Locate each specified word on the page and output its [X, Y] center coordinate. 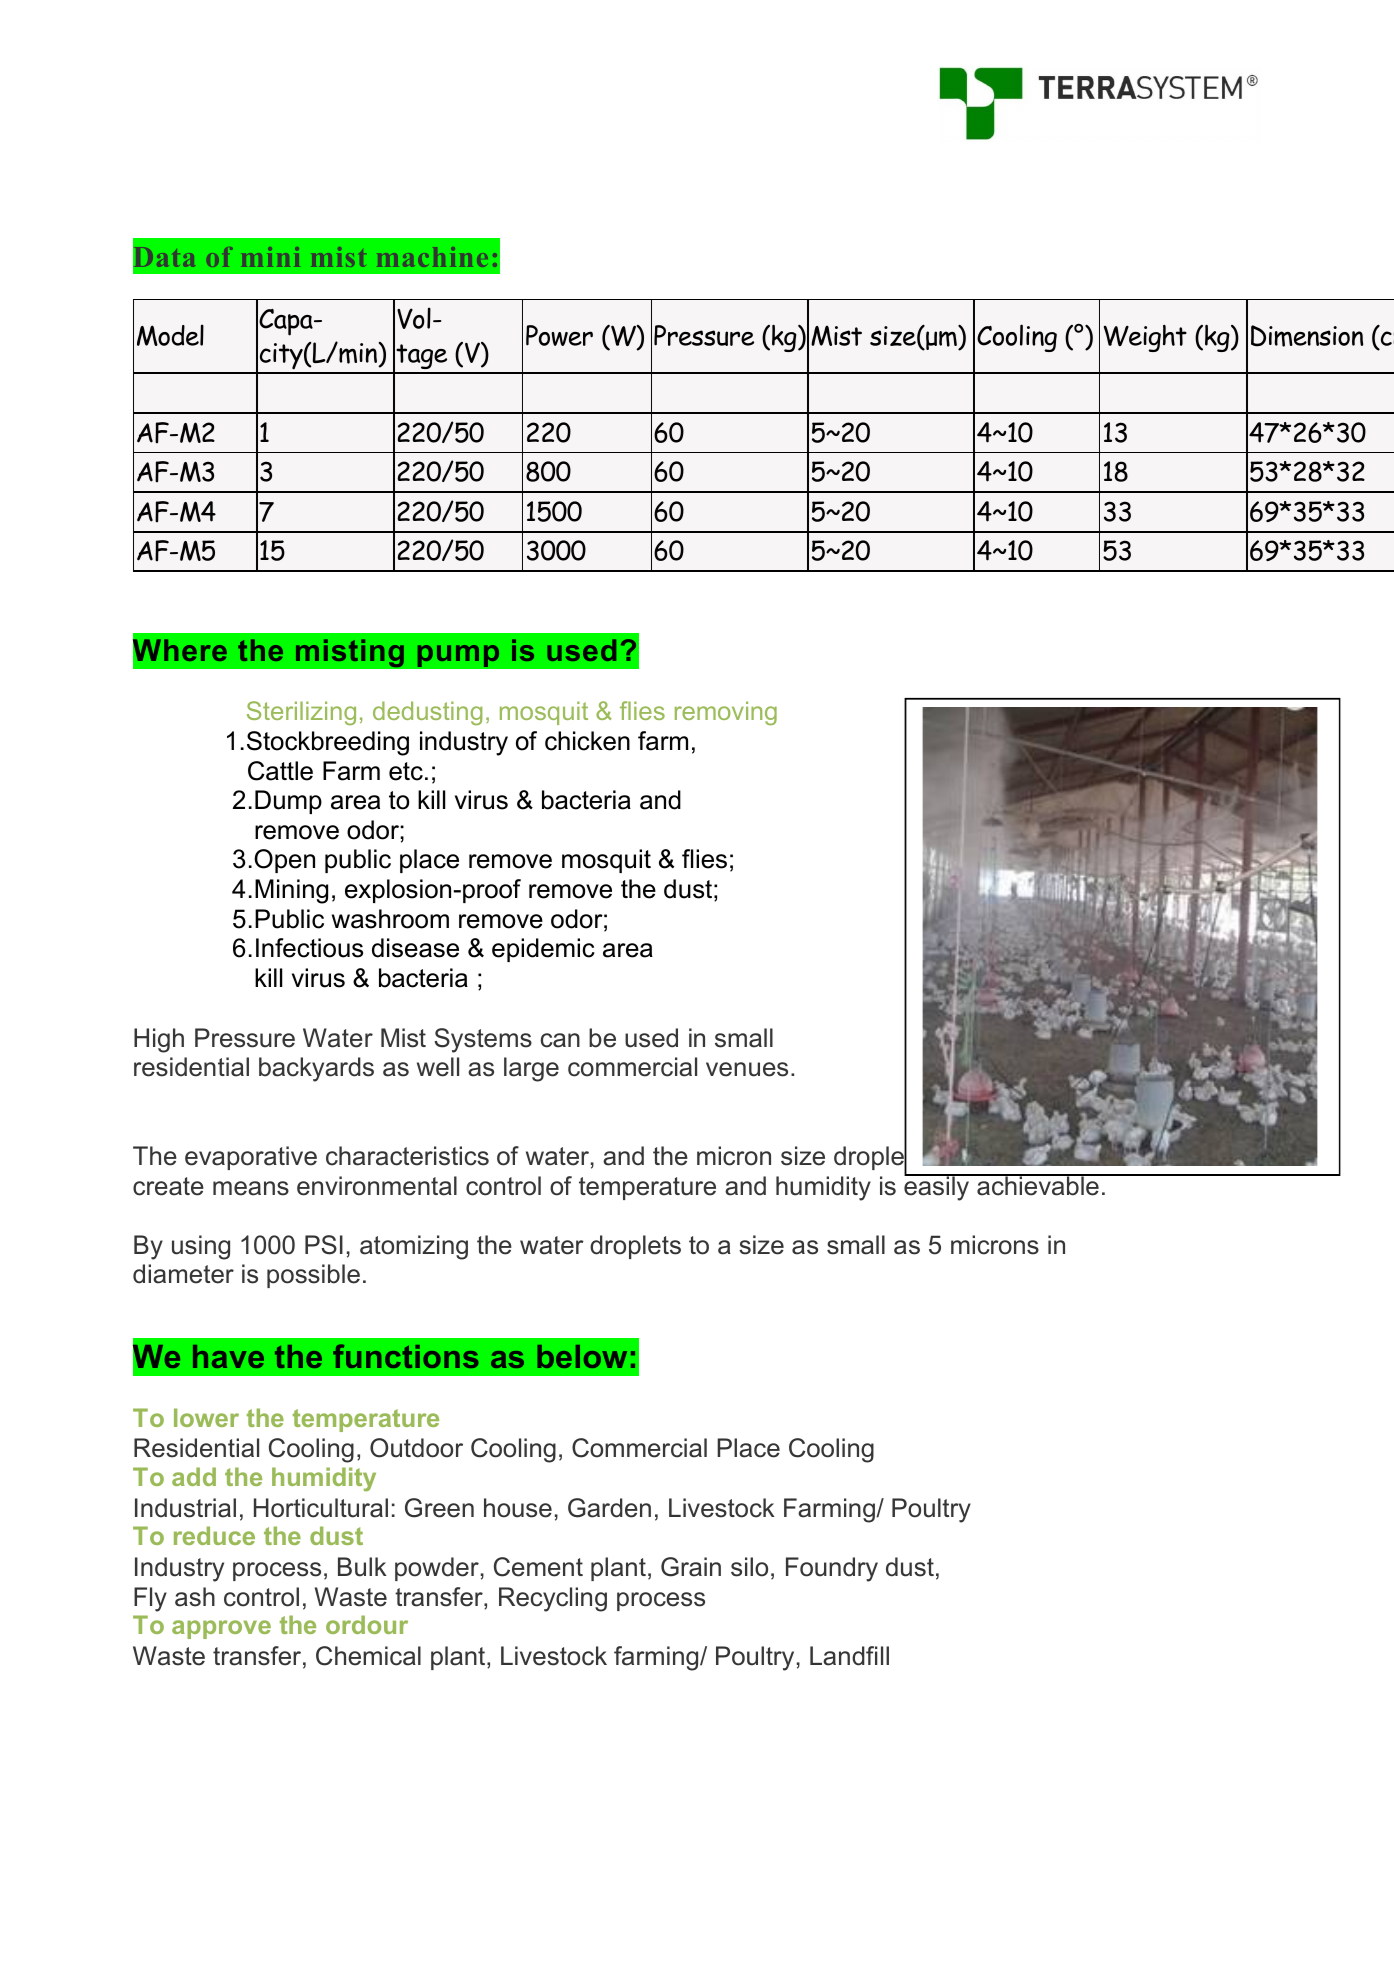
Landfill [849, 1656]
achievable [1038, 1185]
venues [747, 1069]
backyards [316, 1069]
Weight [1145, 338]
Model [170, 335]
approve [221, 1629]
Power [559, 335]
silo [749, 1567]
